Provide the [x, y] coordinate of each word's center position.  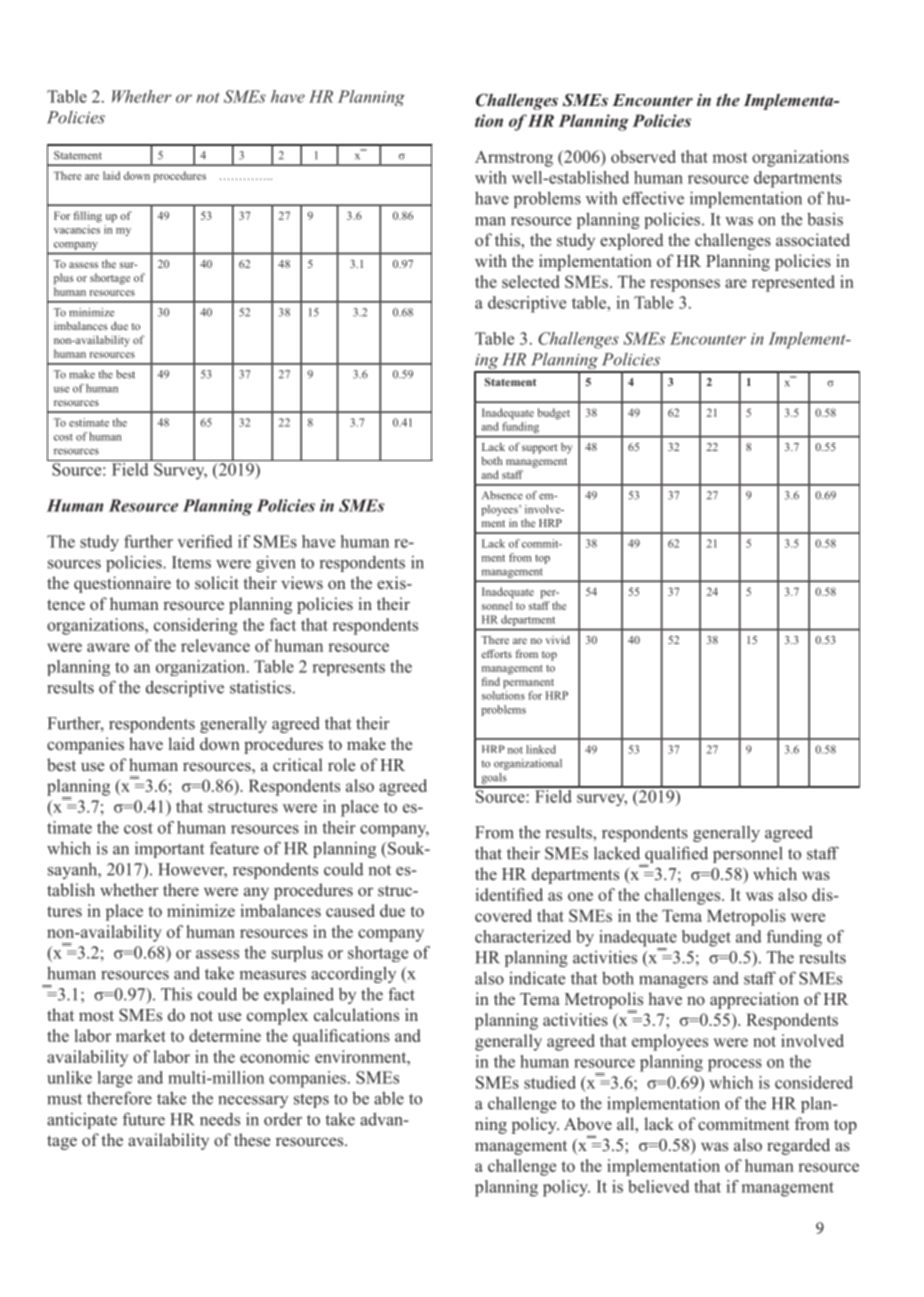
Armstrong [514, 158]
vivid [558, 639]
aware [108, 647]
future [144, 1119]
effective [653, 198]
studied [550, 1082]
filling [87, 217]
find [490, 681]
